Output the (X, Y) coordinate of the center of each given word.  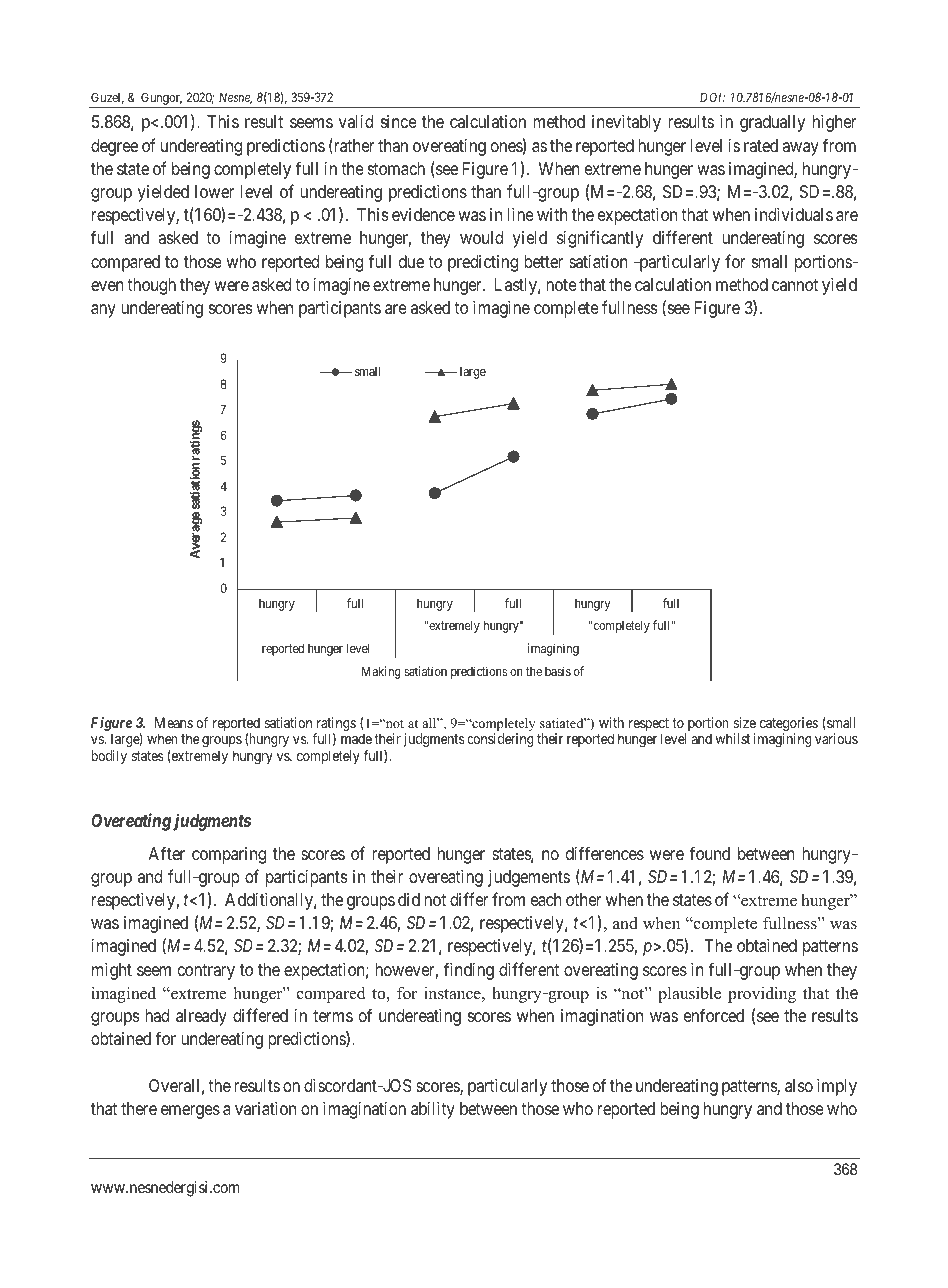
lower (214, 191)
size (745, 722)
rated (761, 146)
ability (433, 1110)
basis (558, 671)
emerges (190, 1112)
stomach (396, 169)
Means (174, 722)
